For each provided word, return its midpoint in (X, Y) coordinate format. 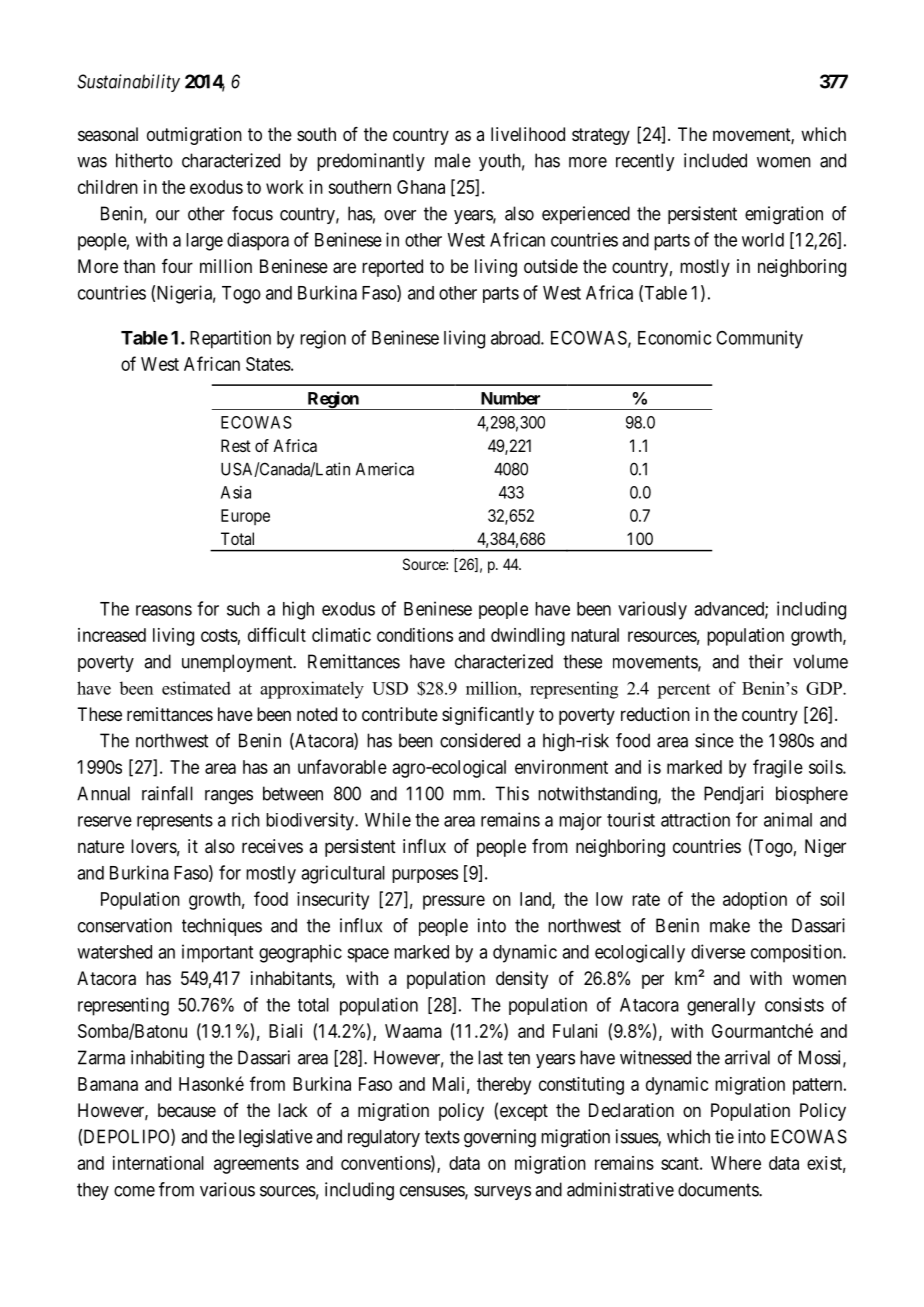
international (158, 1163)
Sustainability (128, 83)
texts (442, 1137)
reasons (164, 610)
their (766, 661)
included (715, 160)
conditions (415, 635)
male (453, 160)
